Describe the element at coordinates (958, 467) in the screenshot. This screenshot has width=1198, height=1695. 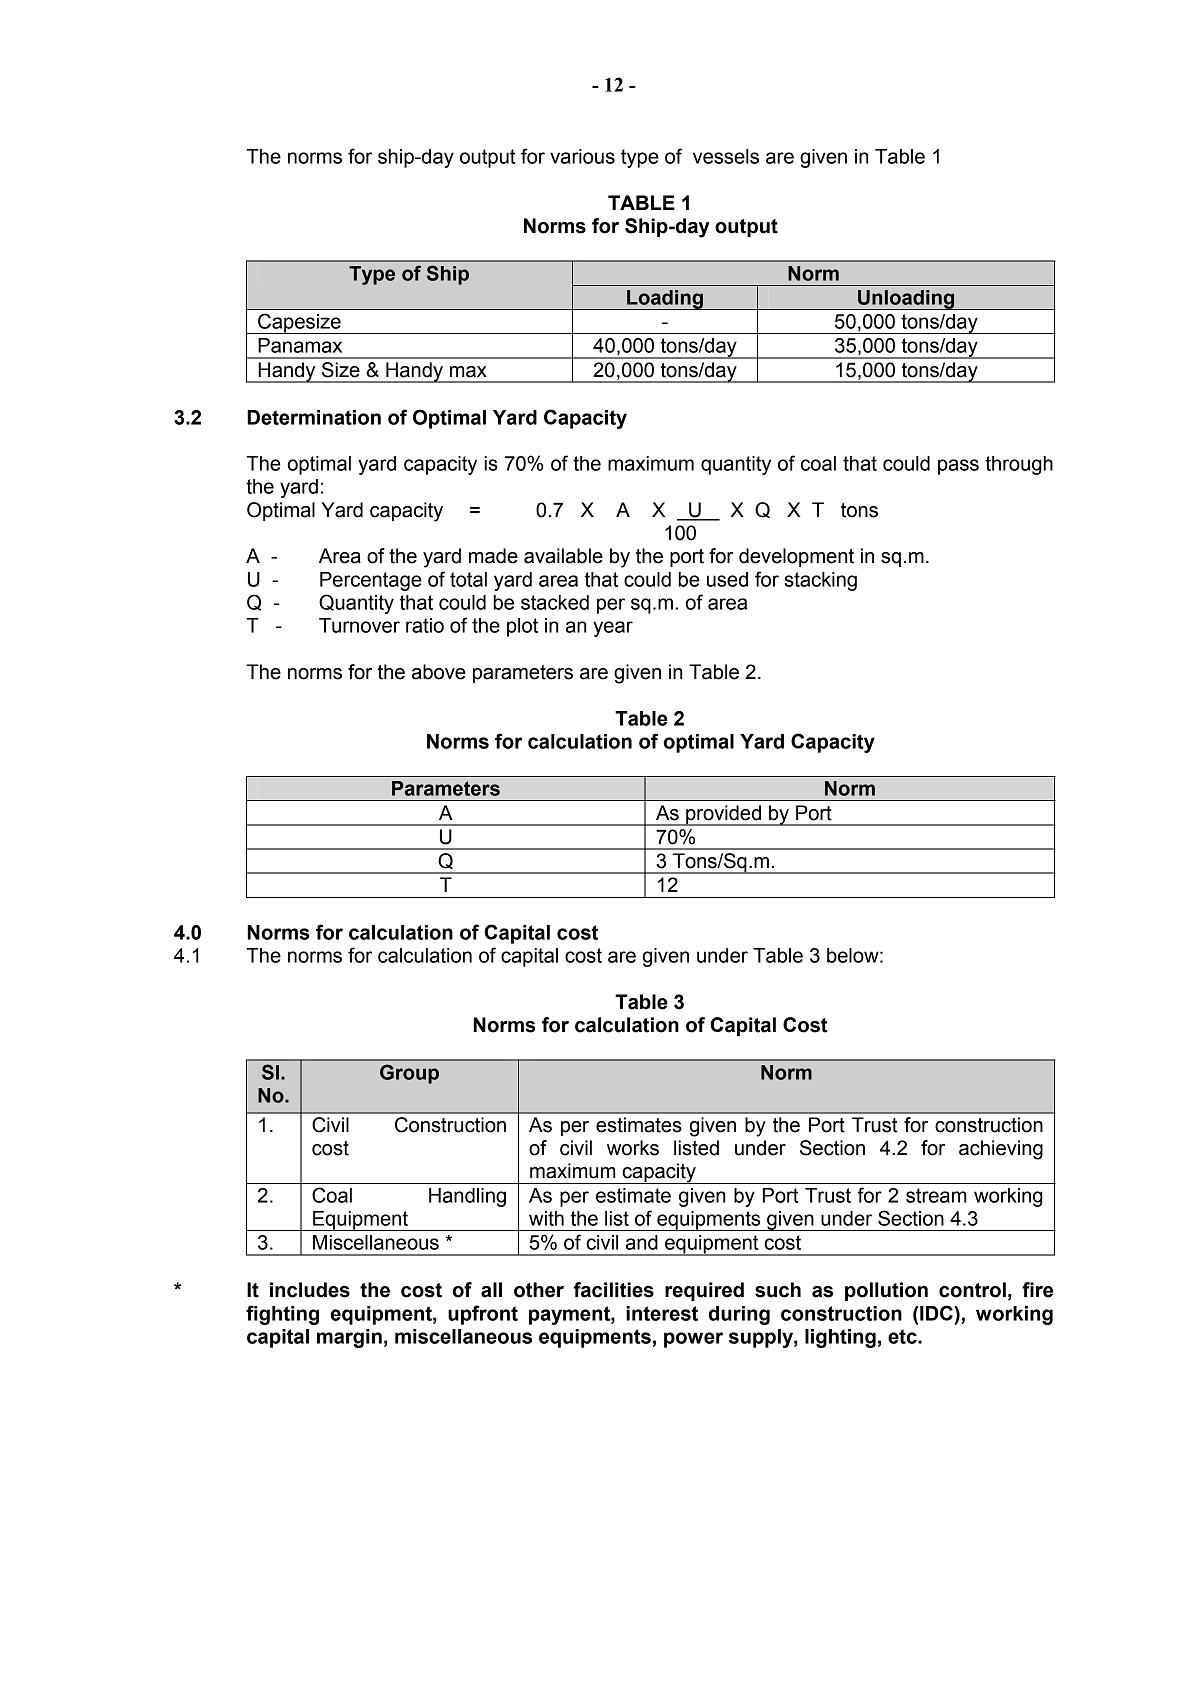
I see `pass` at that location.
